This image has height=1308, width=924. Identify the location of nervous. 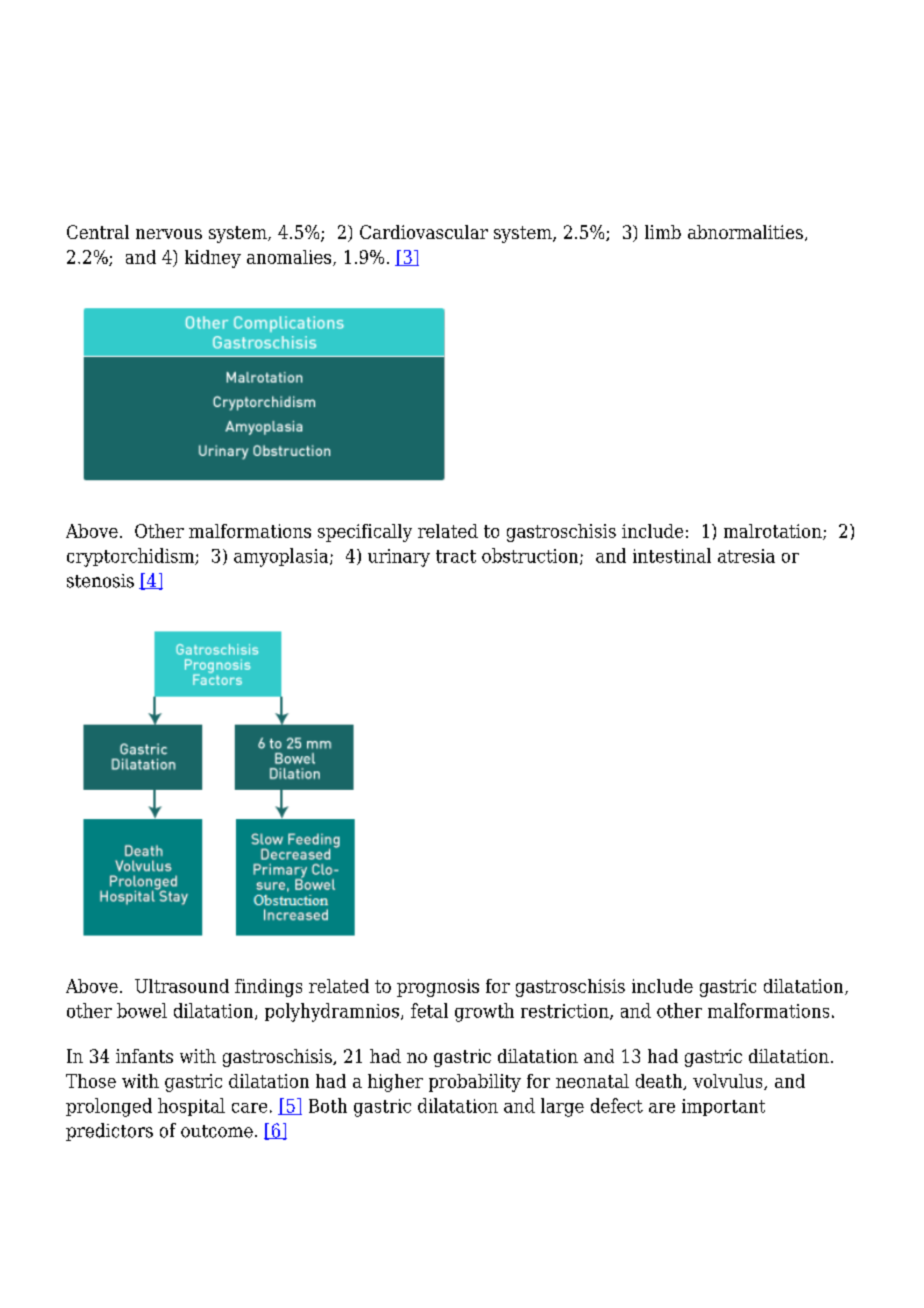
(169, 234).
